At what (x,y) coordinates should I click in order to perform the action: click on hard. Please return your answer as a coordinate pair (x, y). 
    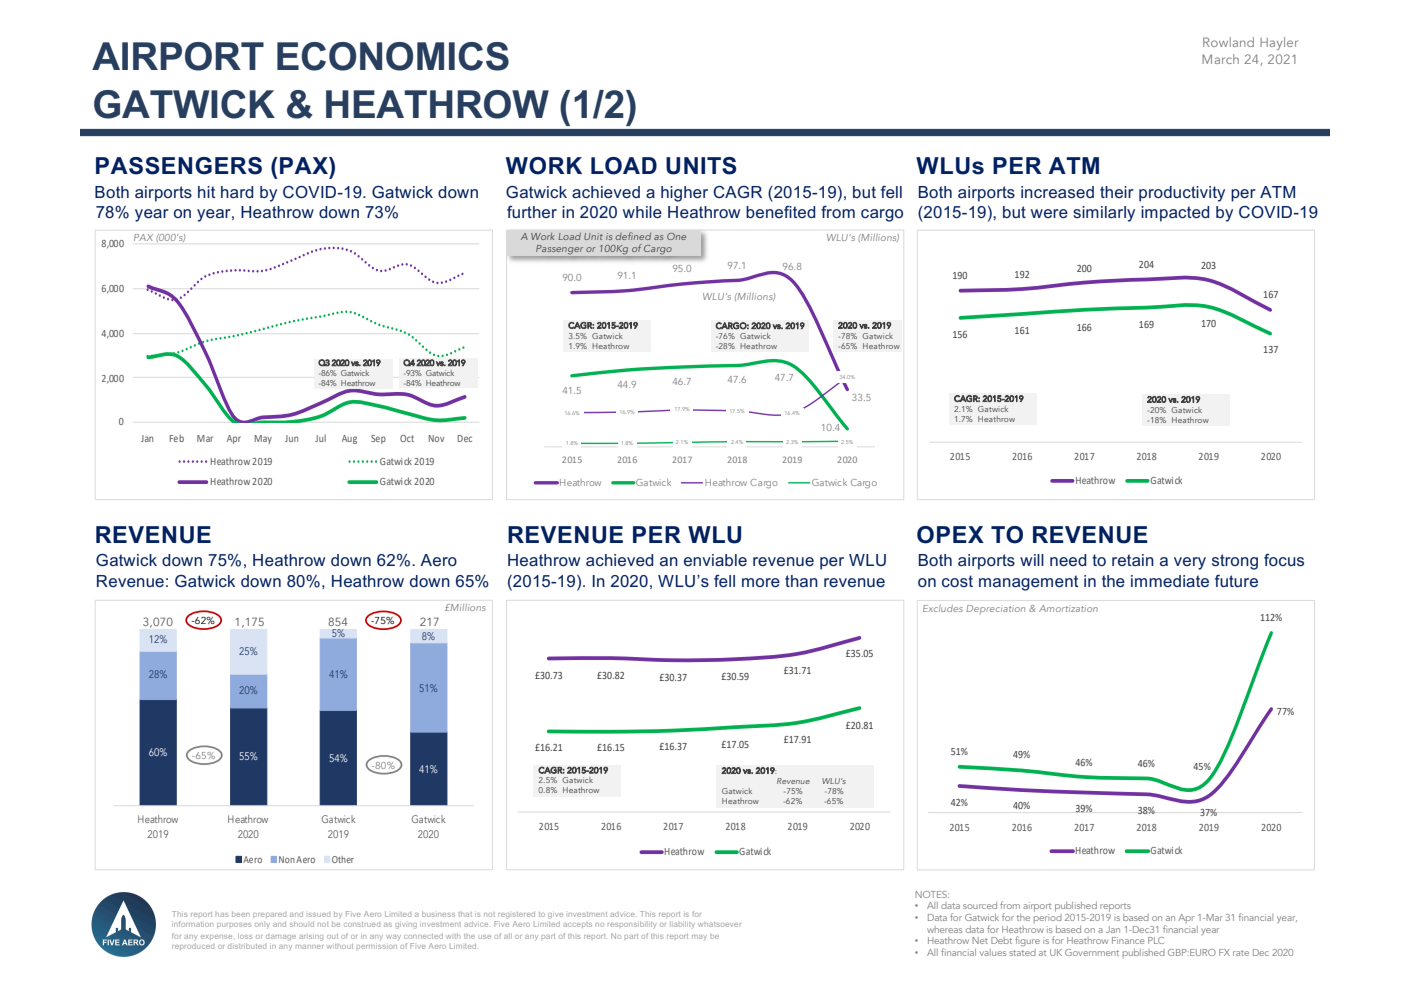
    Looking at the image, I should click on (237, 192).
